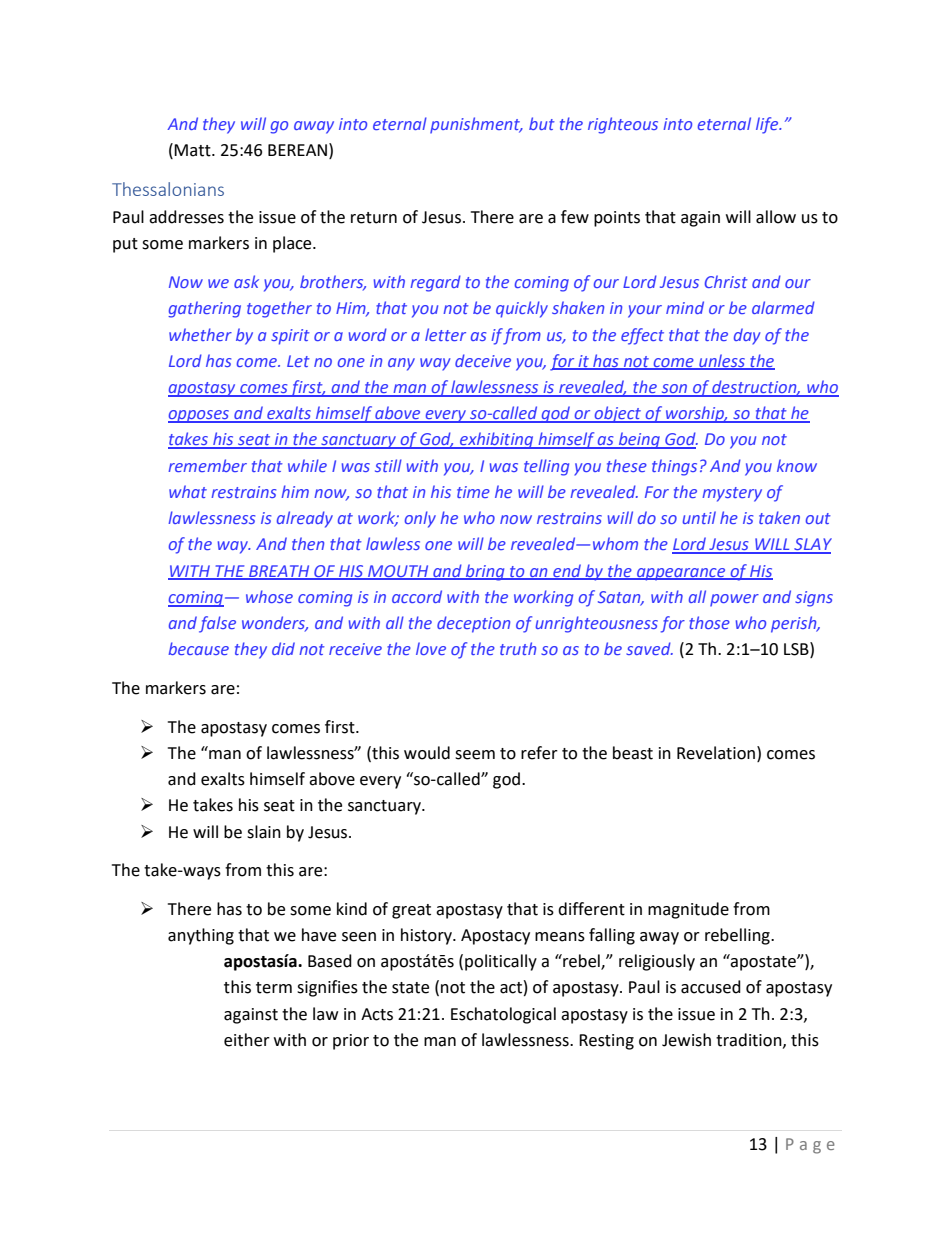  Describe the element at coordinates (503, 1015) in the screenshot. I see `Eschatological` at that location.
